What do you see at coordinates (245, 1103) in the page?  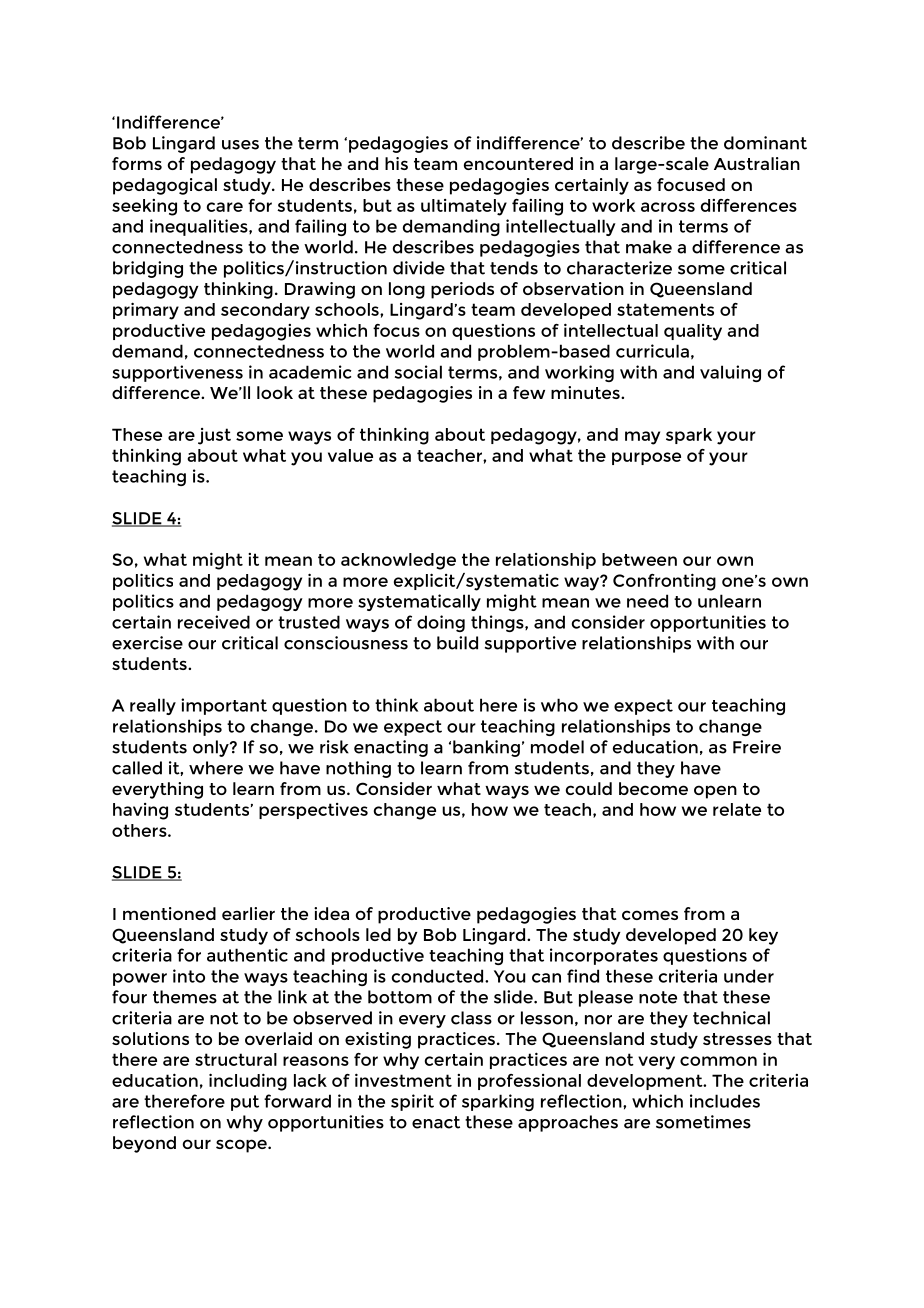 I see `put` at bounding box center [245, 1103].
